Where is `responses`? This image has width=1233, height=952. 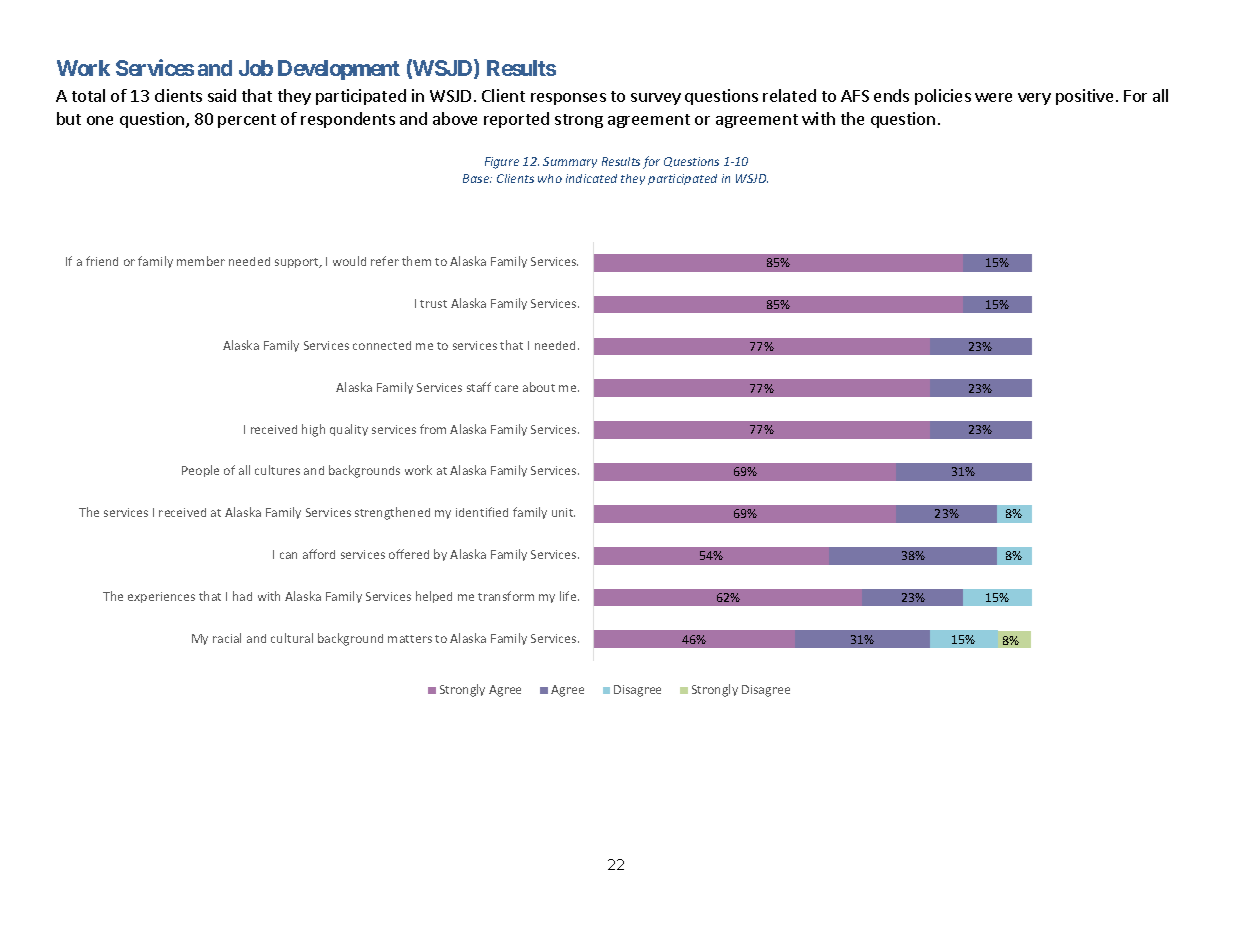
responses is located at coordinates (568, 99).
